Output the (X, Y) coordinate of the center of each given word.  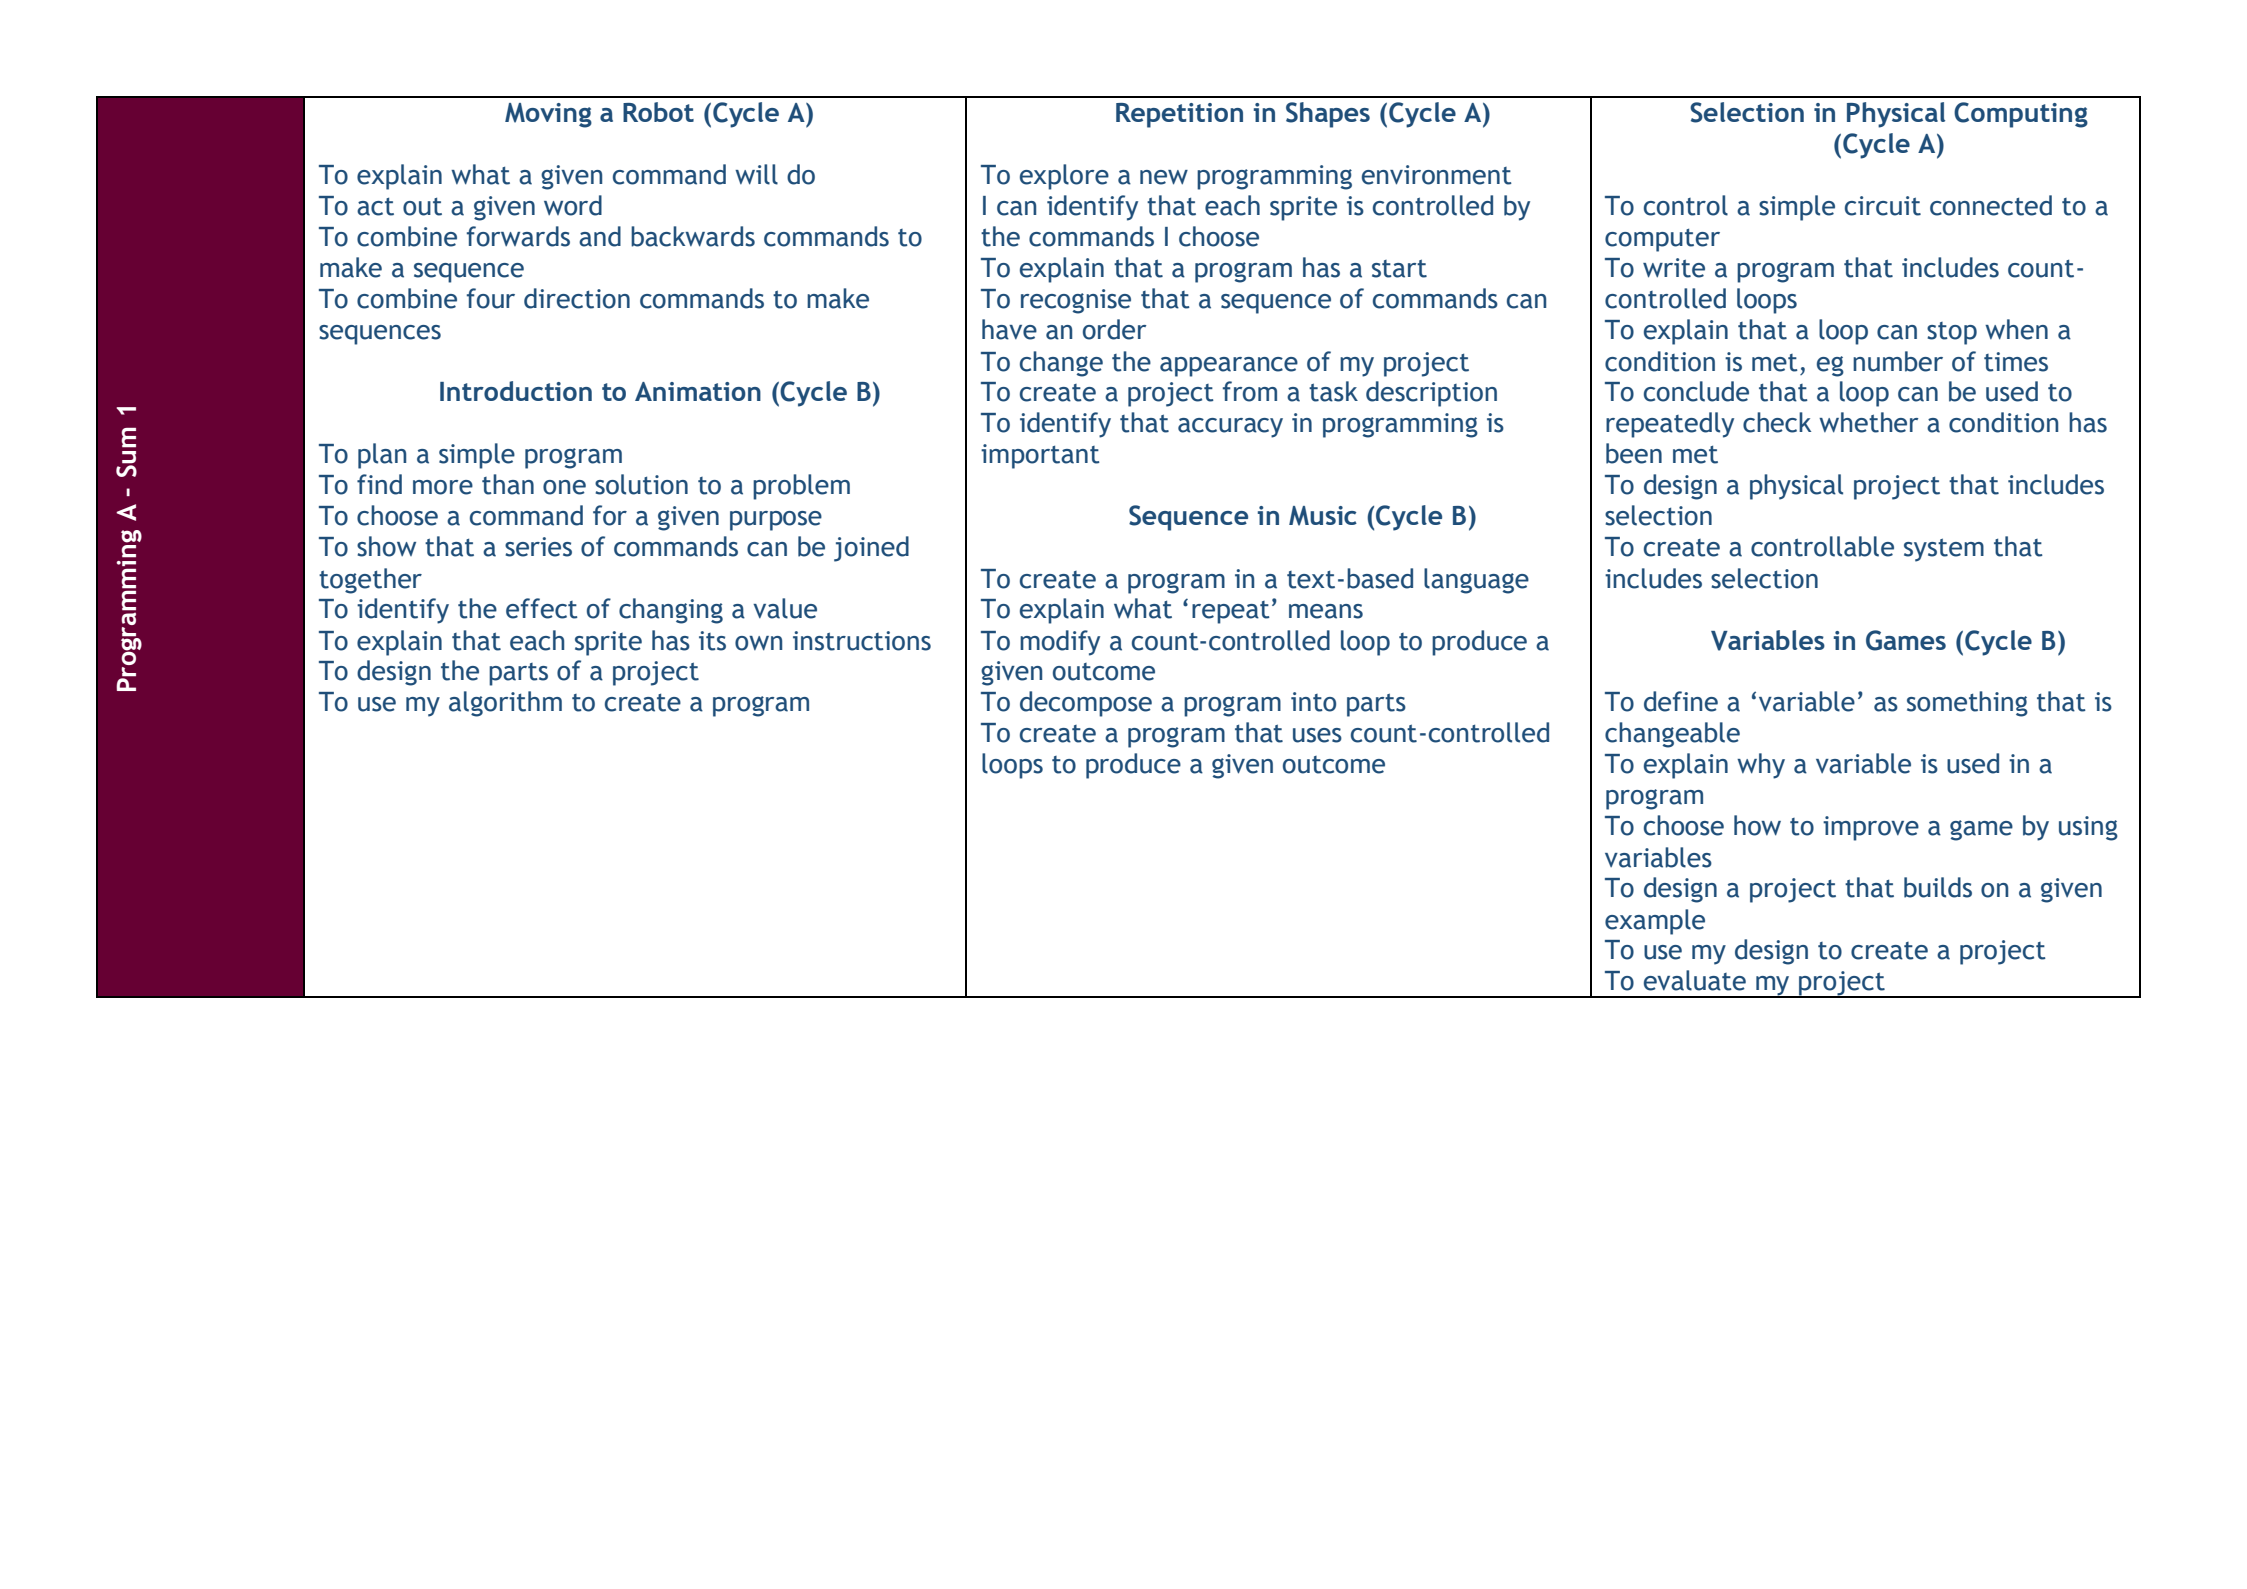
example (1655, 922)
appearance (1229, 367)
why (1761, 766)
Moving (548, 115)
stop (1952, 333)
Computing (2021, 115)
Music (1323, 516)
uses (1317, 735)
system (1944, 550)
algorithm (505, 704)
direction (577, 298)
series (538, 547)
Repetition (1179, 115)
